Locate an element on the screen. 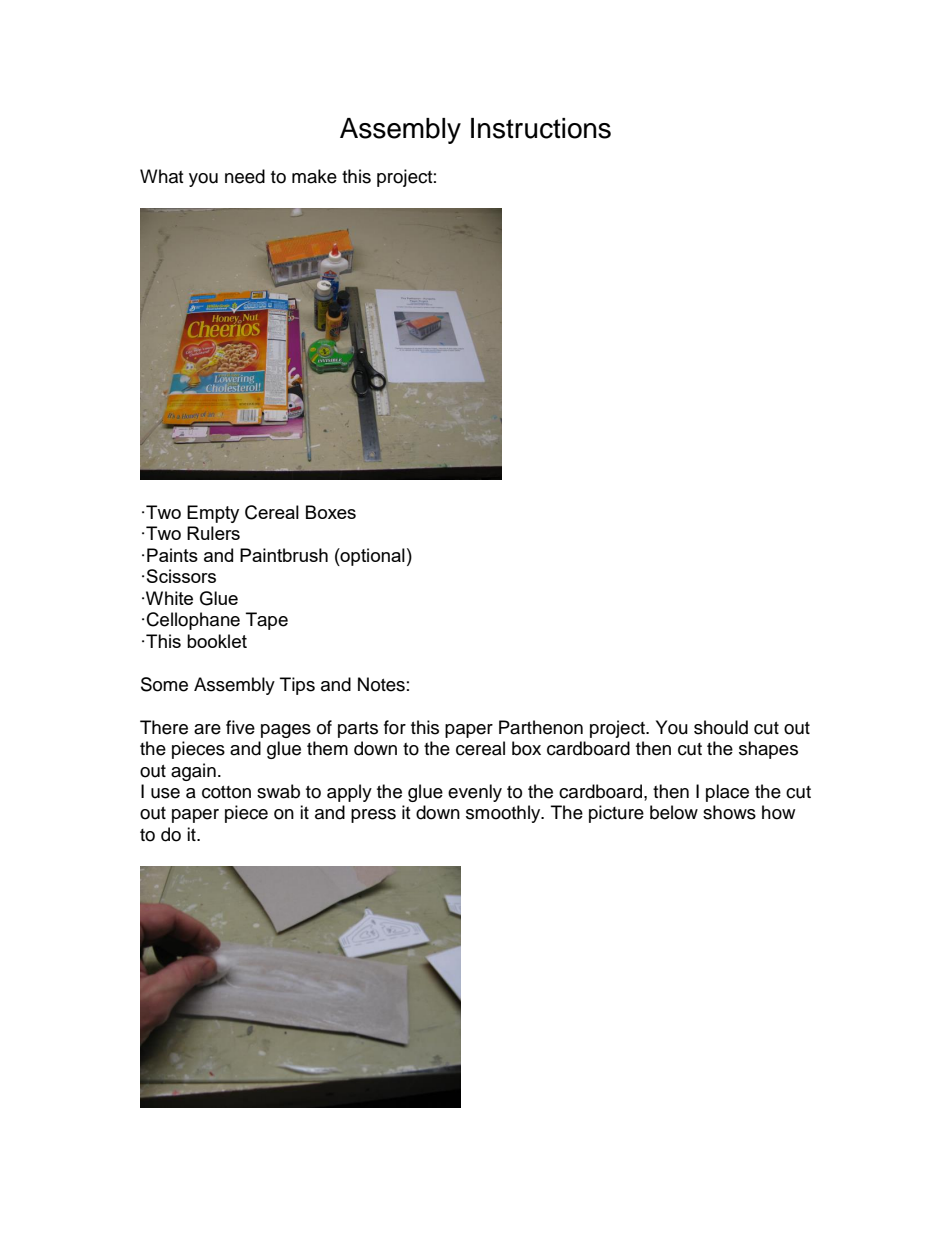  Empty is located at coordinates (213, 514).
